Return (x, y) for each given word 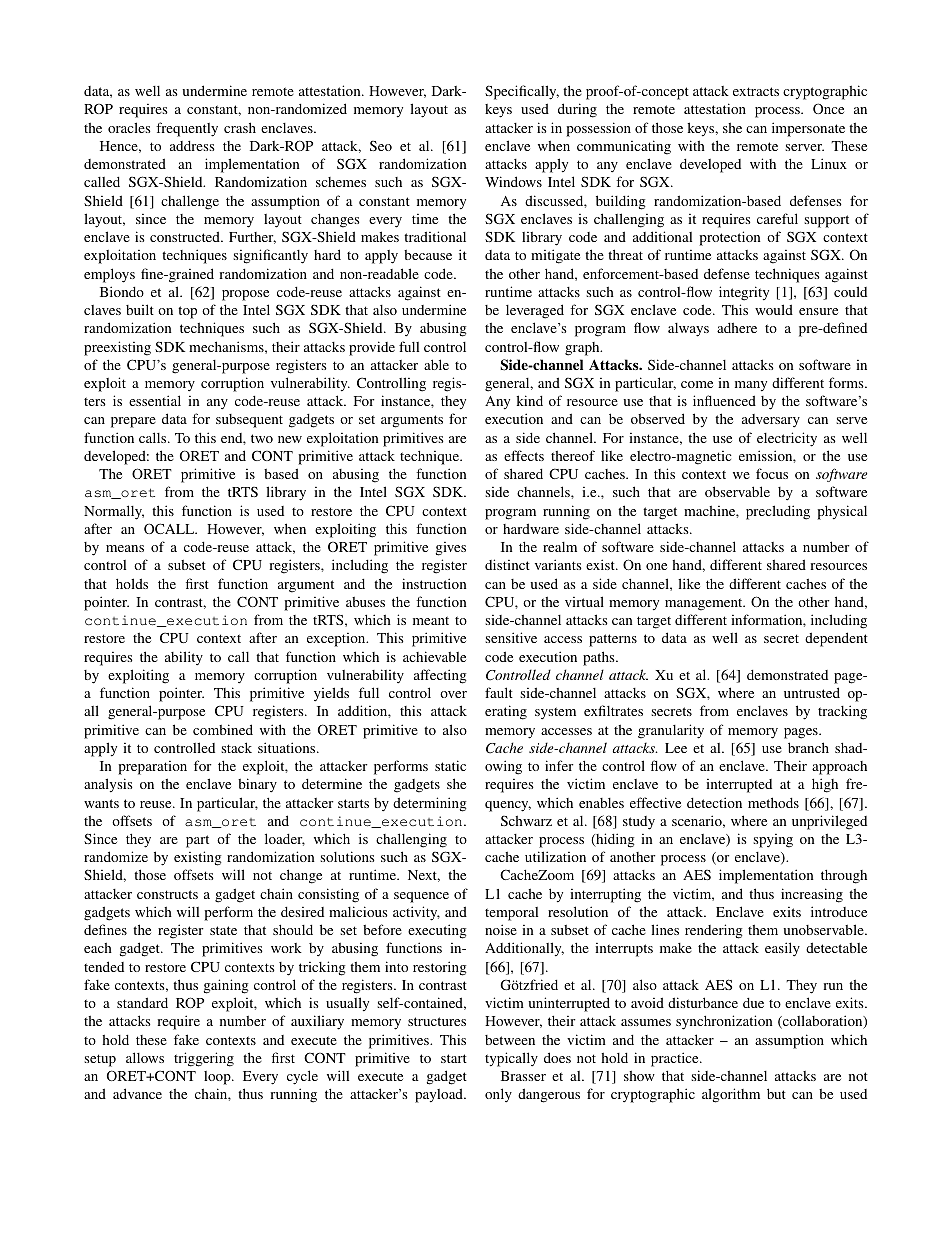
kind (529, 400)
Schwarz (526, 820)
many (751, 386)
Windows (513, 181)
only (498, 1095)
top (187, 312)
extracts (756, 91)
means (125, 548)
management (705, 604)
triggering (204, 1059)
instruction (434, 583)
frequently (187, 129)
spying (773, 841)
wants (101, 803)
